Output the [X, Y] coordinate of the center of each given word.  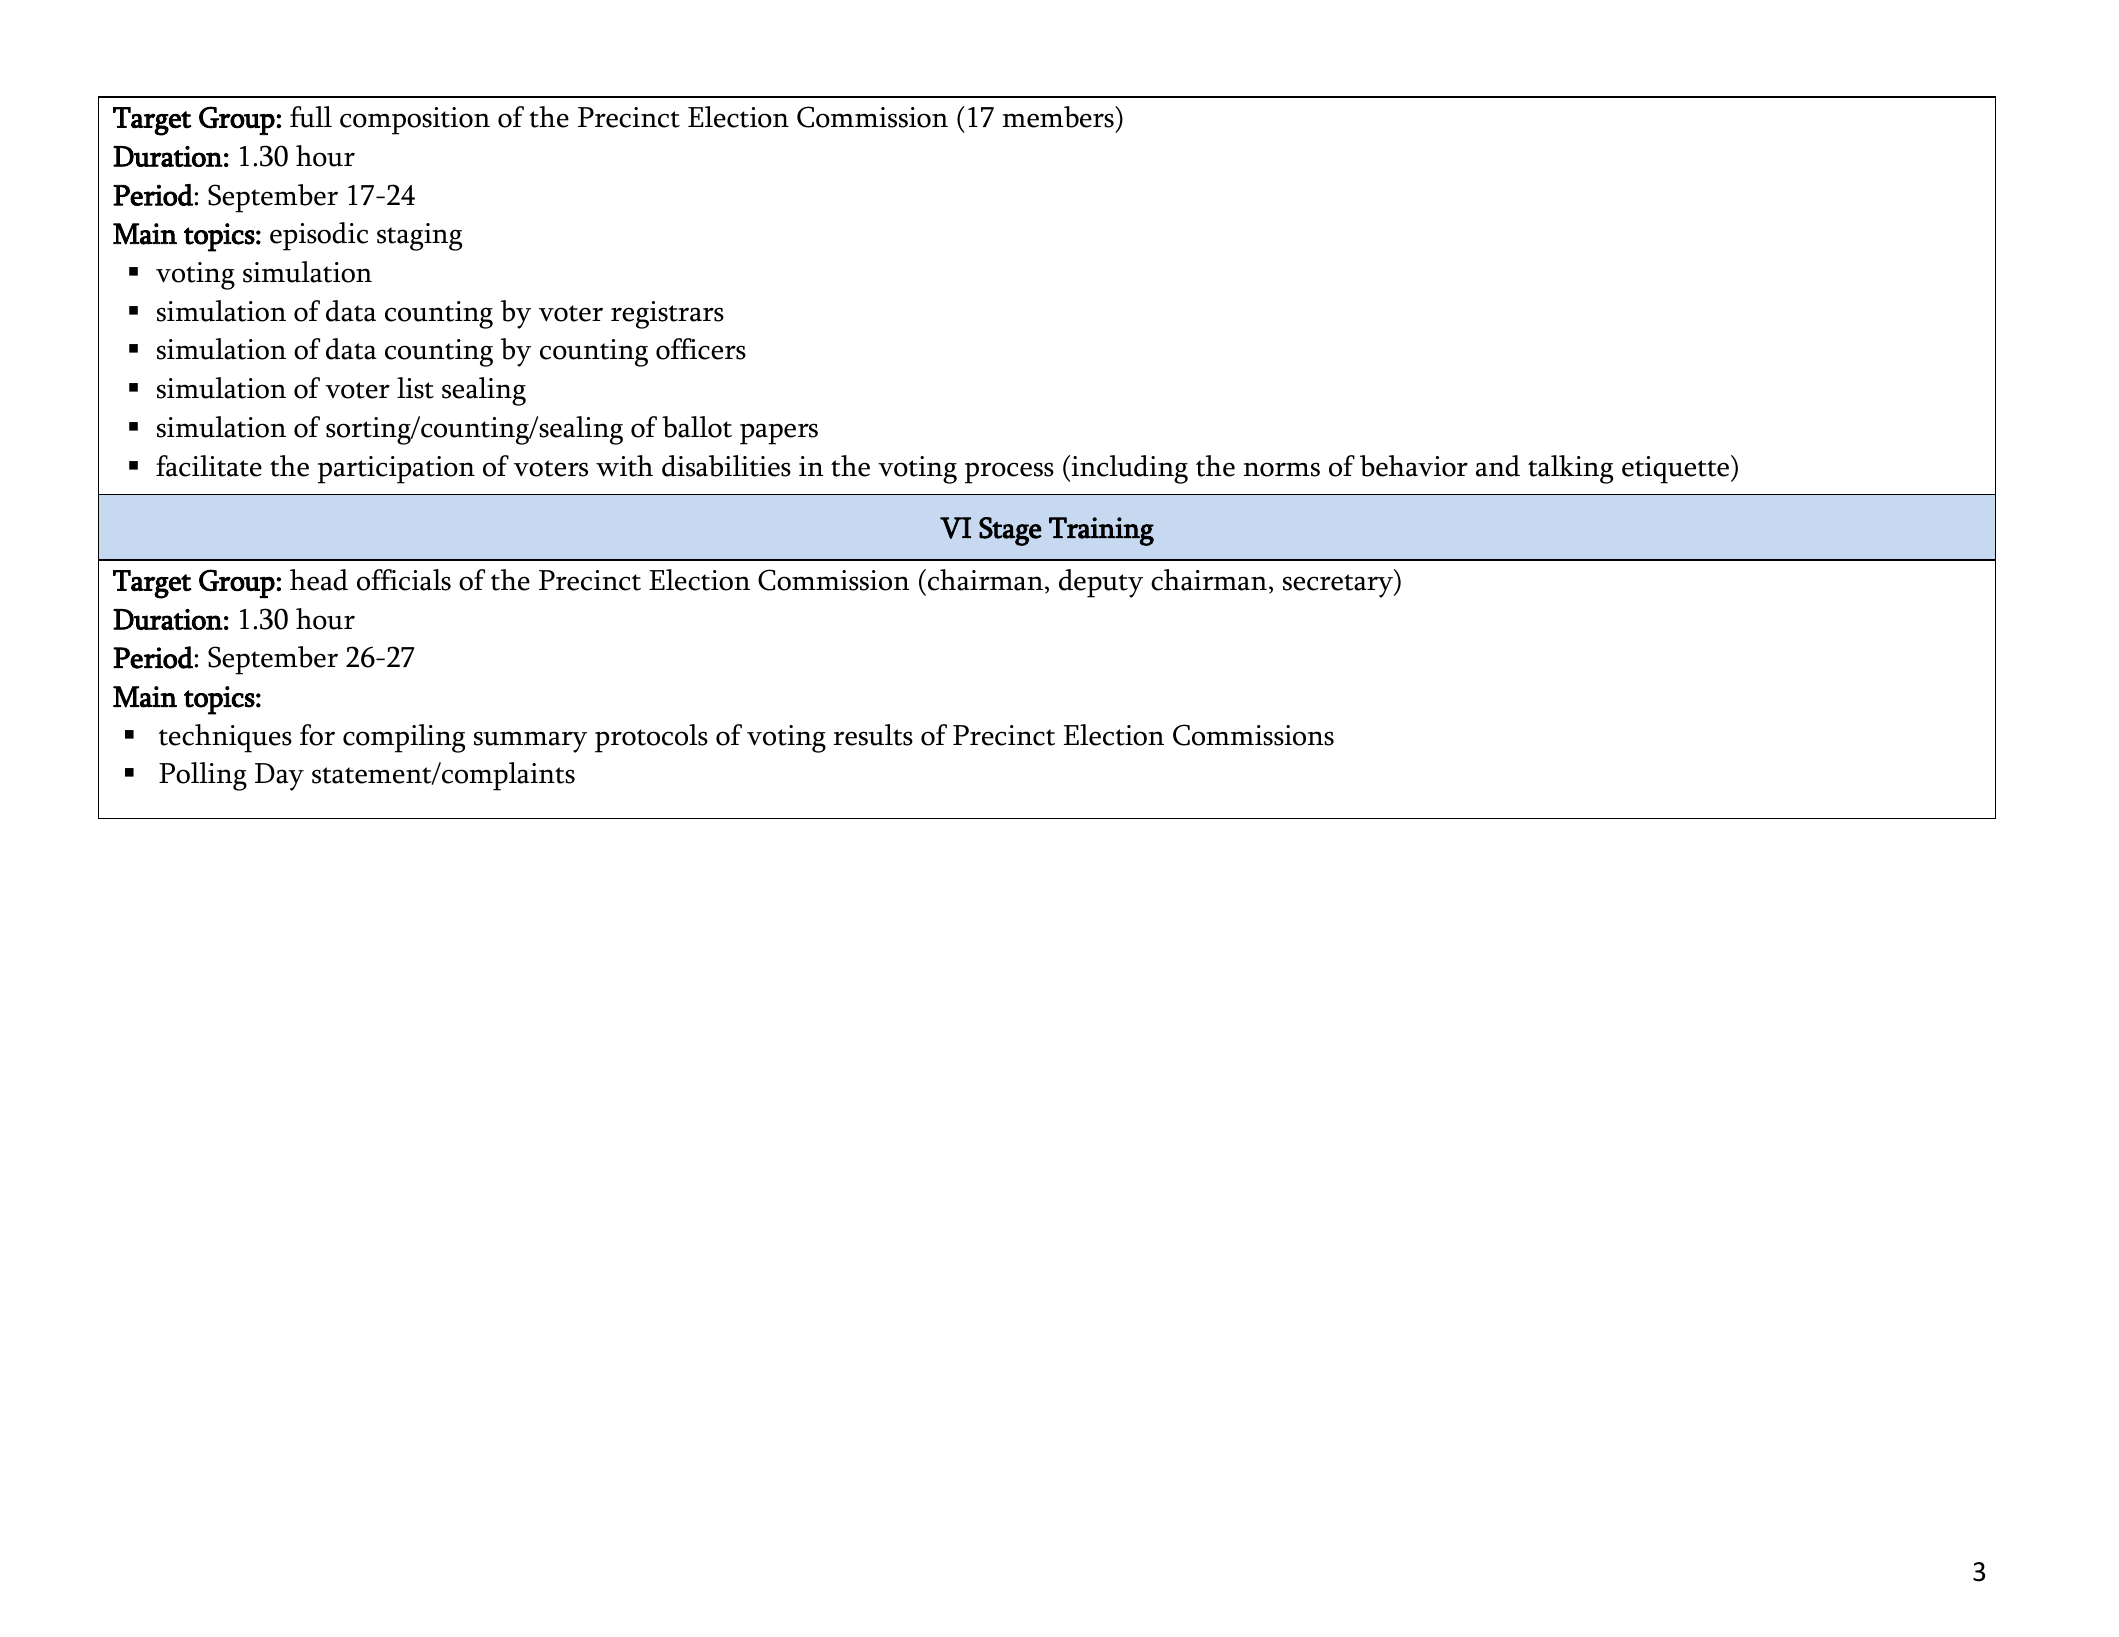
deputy [1101, 583]
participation [396, 470]
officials [404, 580]
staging [419, 237]
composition [415, 121]
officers [701, 349]
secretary [1339, 586]
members [1059, 117]
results [873, 735]
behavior [1414, 466]
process [1009, 473]
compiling [404, 738]
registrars [667, 315]
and [1498, 466]
